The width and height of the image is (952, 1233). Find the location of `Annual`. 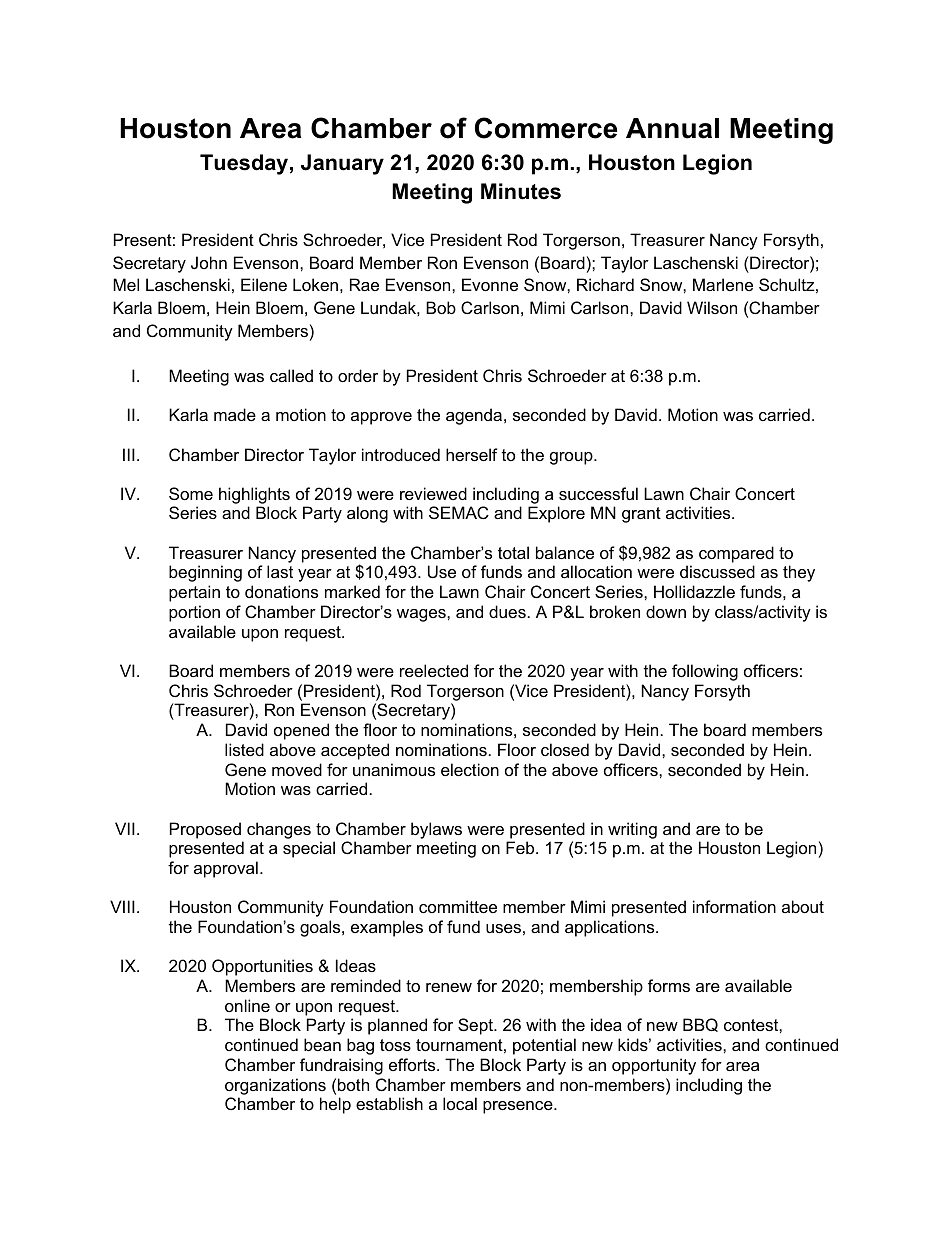

Annual is located at coordinates (672, 128).
